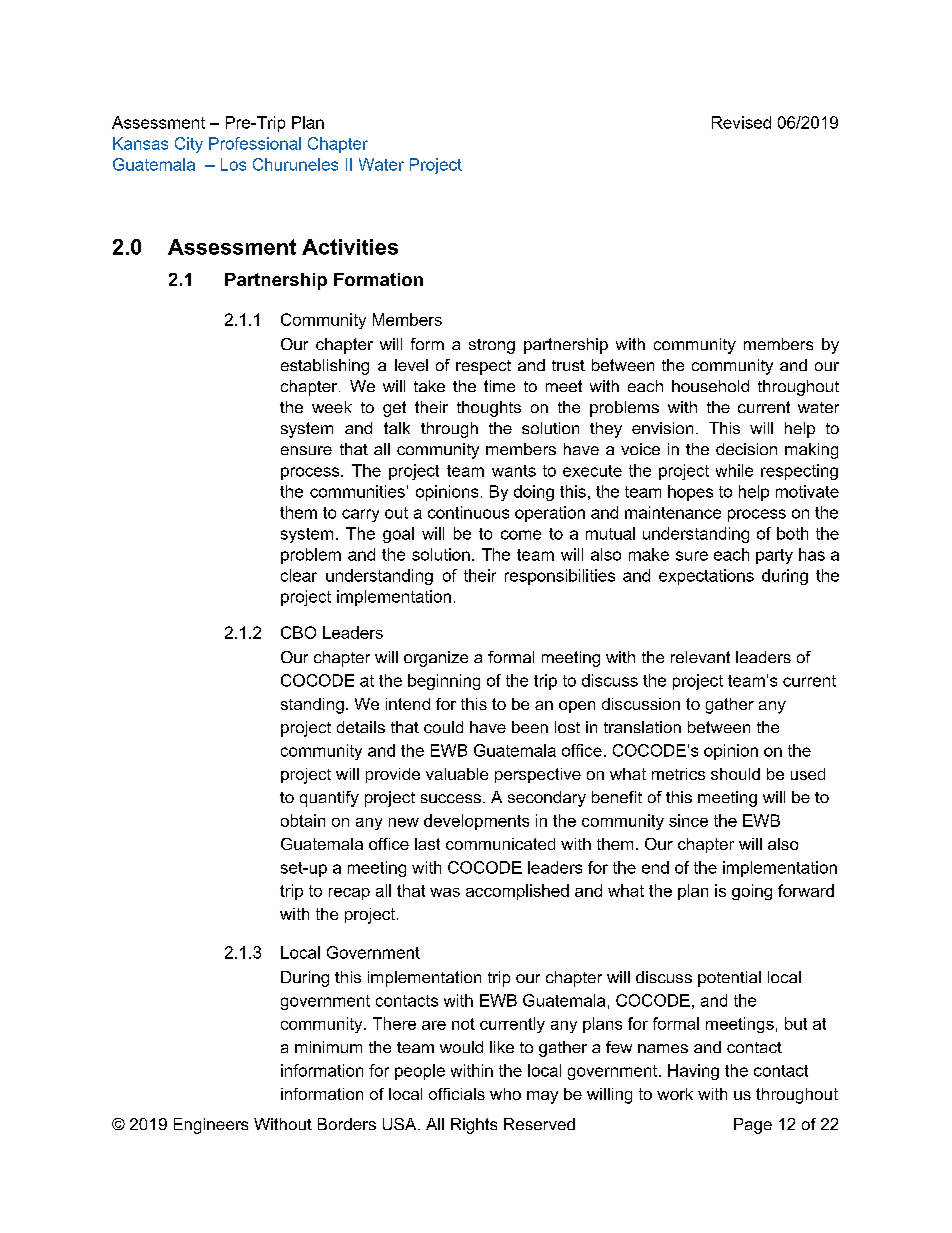 The image size is (952, 1233). What do you see at coordinates (189, 145) in the page?
I see `City` at bounding box center [189, 145].
